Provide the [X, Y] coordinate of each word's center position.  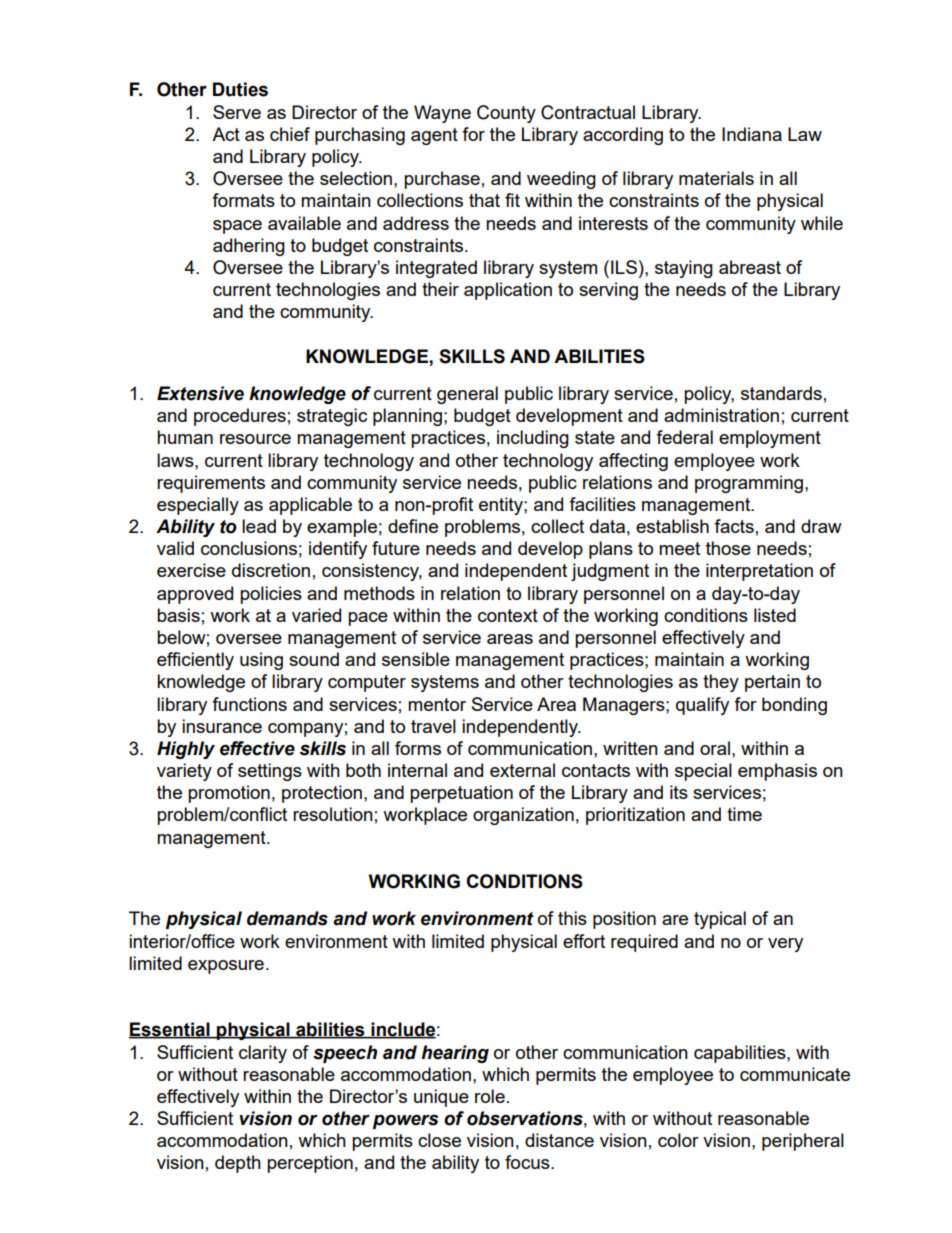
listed [775, 615]
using [261, 661]
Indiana [752, 134]
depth [238, 1164]
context [508, 615]
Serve [237, 112]
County [506, 114]
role [490, 1096]
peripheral [803, 1142]
